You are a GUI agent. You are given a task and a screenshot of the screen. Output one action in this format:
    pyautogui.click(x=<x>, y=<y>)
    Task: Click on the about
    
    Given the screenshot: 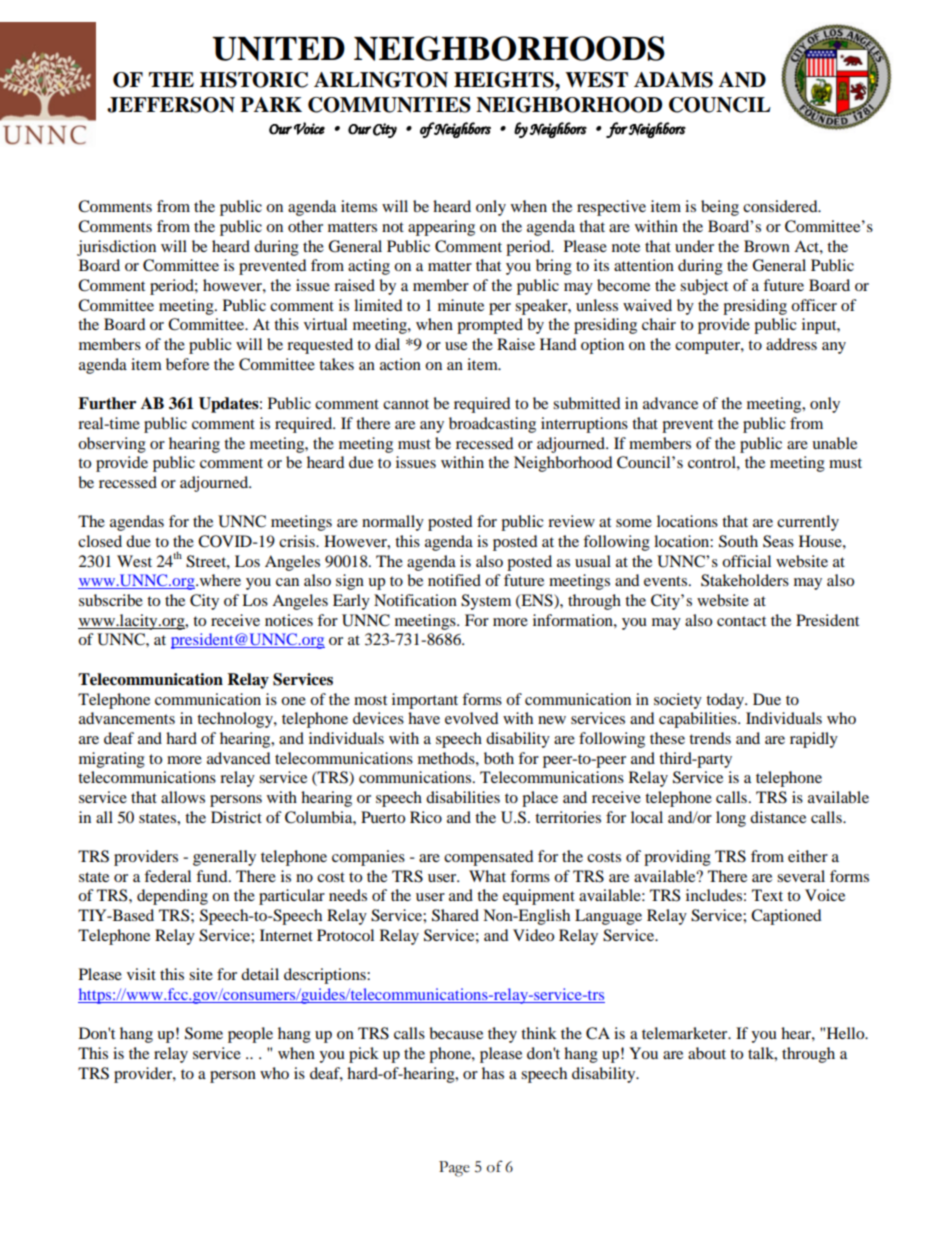 What is the action you would take?
    pyautogui.click(x=707, y=1053)
